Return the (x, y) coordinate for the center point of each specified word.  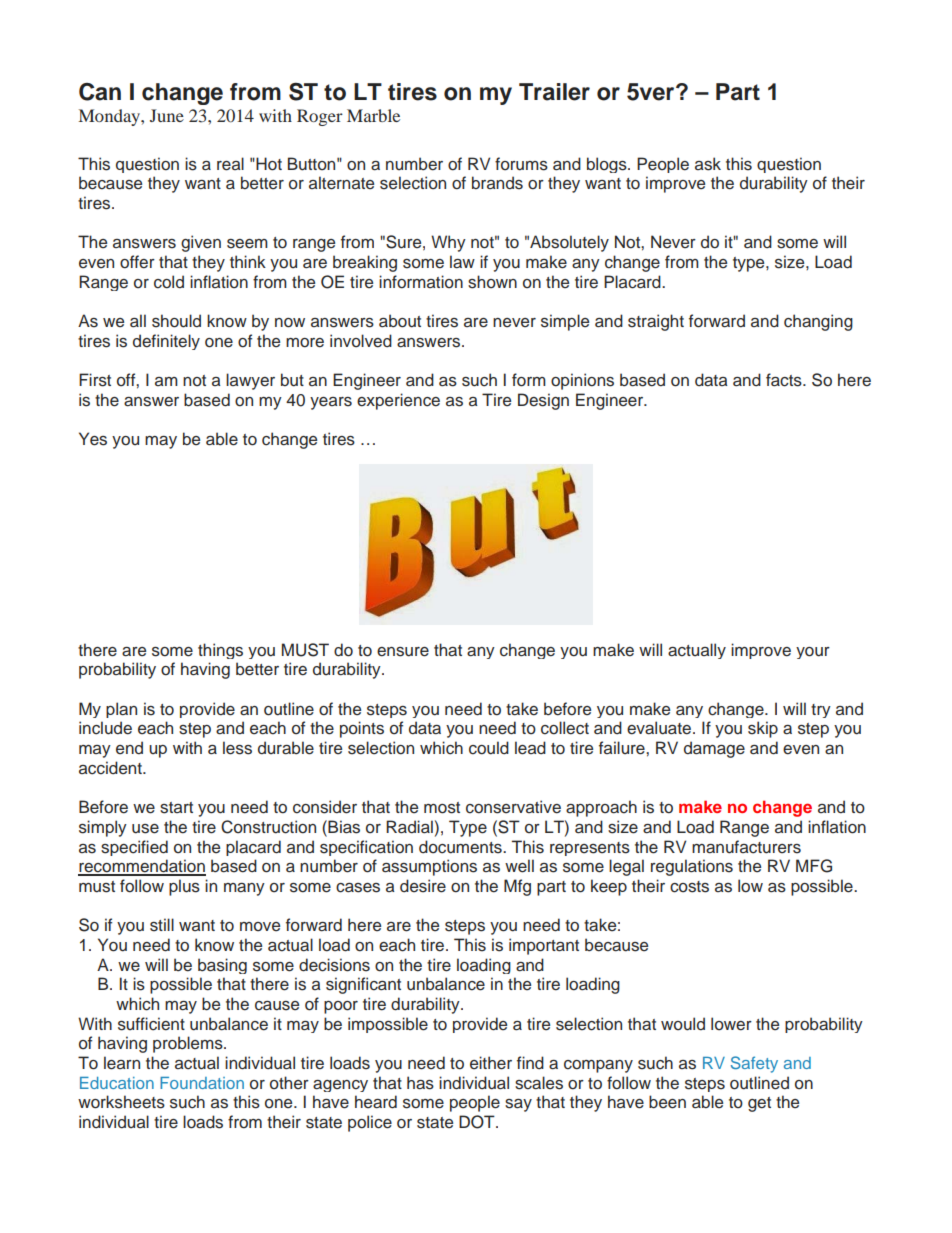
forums (521, 164)
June (167, 115)
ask (708, 164)
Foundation (202, 1083)
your (813, 653)
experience (398, 401)
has (420, 1083)
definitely (166, 342)
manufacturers (746, 847)
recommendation (142, 867)
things (220, 651)
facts (785, 380)
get (759, 1104)
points (362, 729)
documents (461, 847)
